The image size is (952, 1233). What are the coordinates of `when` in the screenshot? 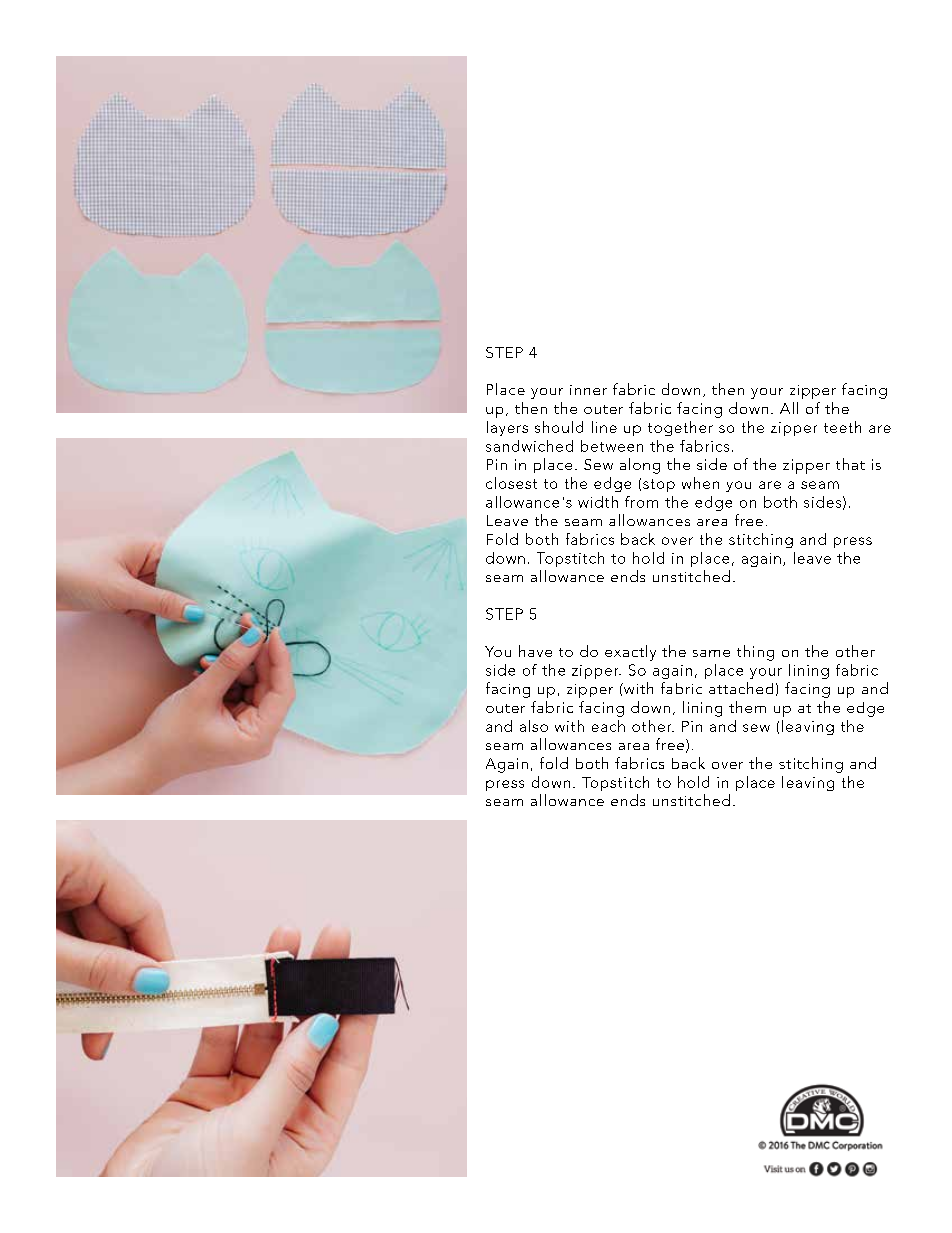 It's located at (700, 483).
